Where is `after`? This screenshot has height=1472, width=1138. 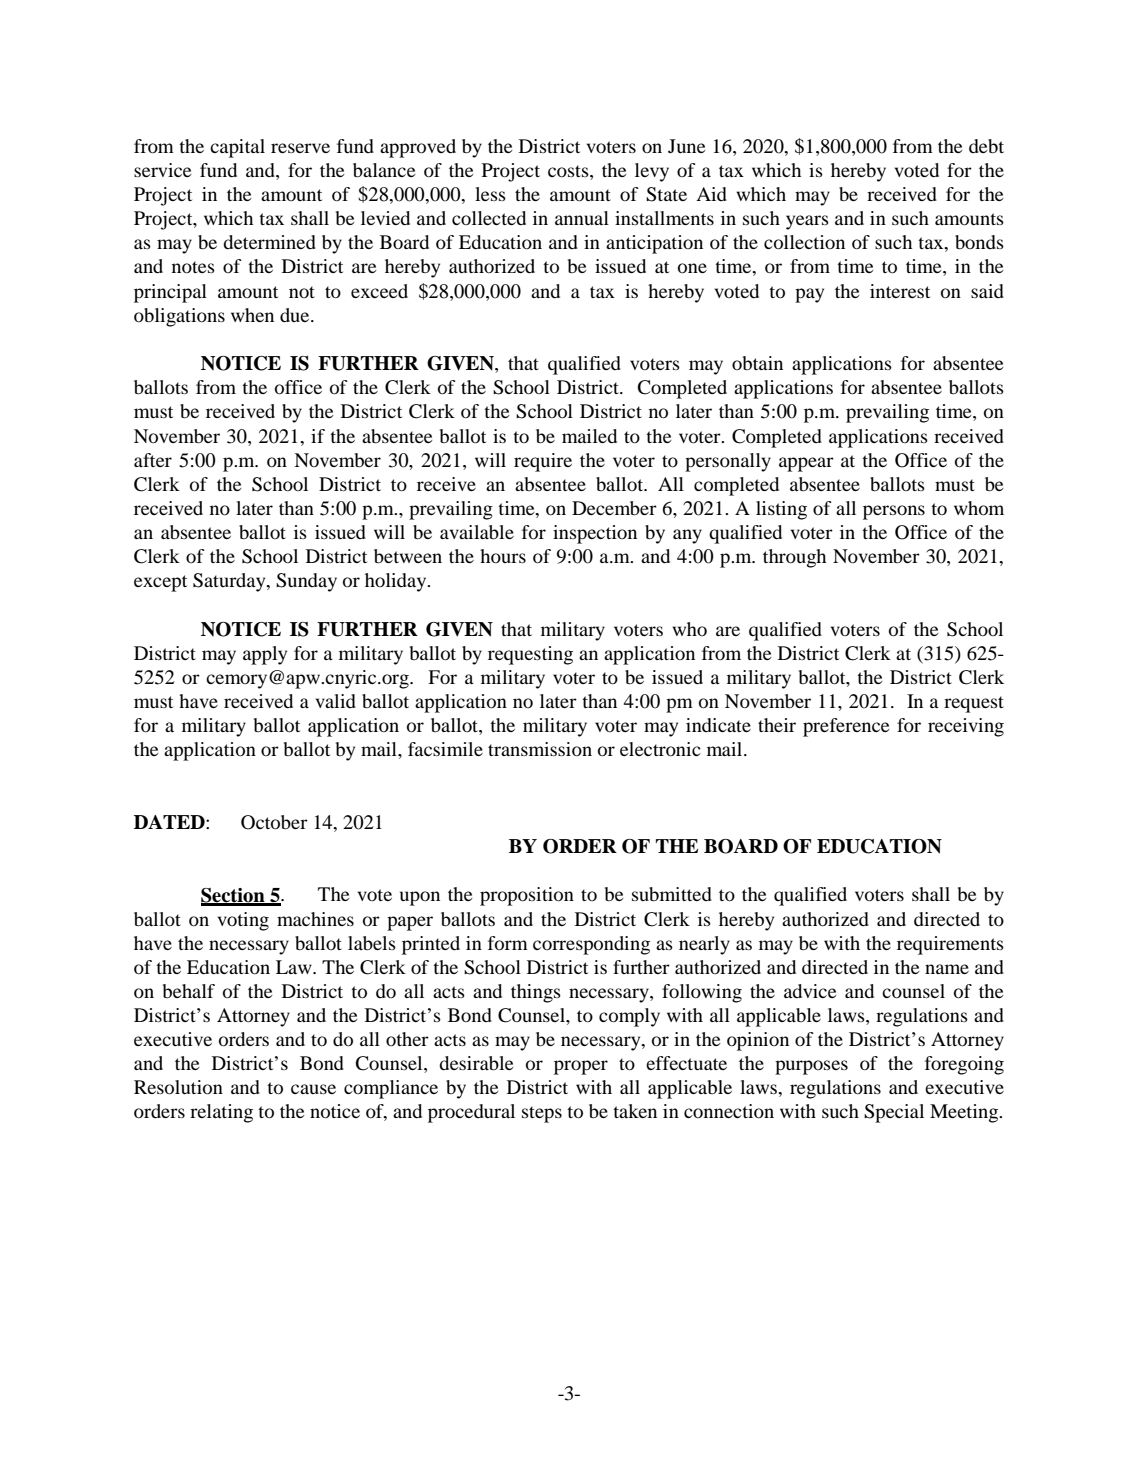 after is located at coordinates (153, 460).
